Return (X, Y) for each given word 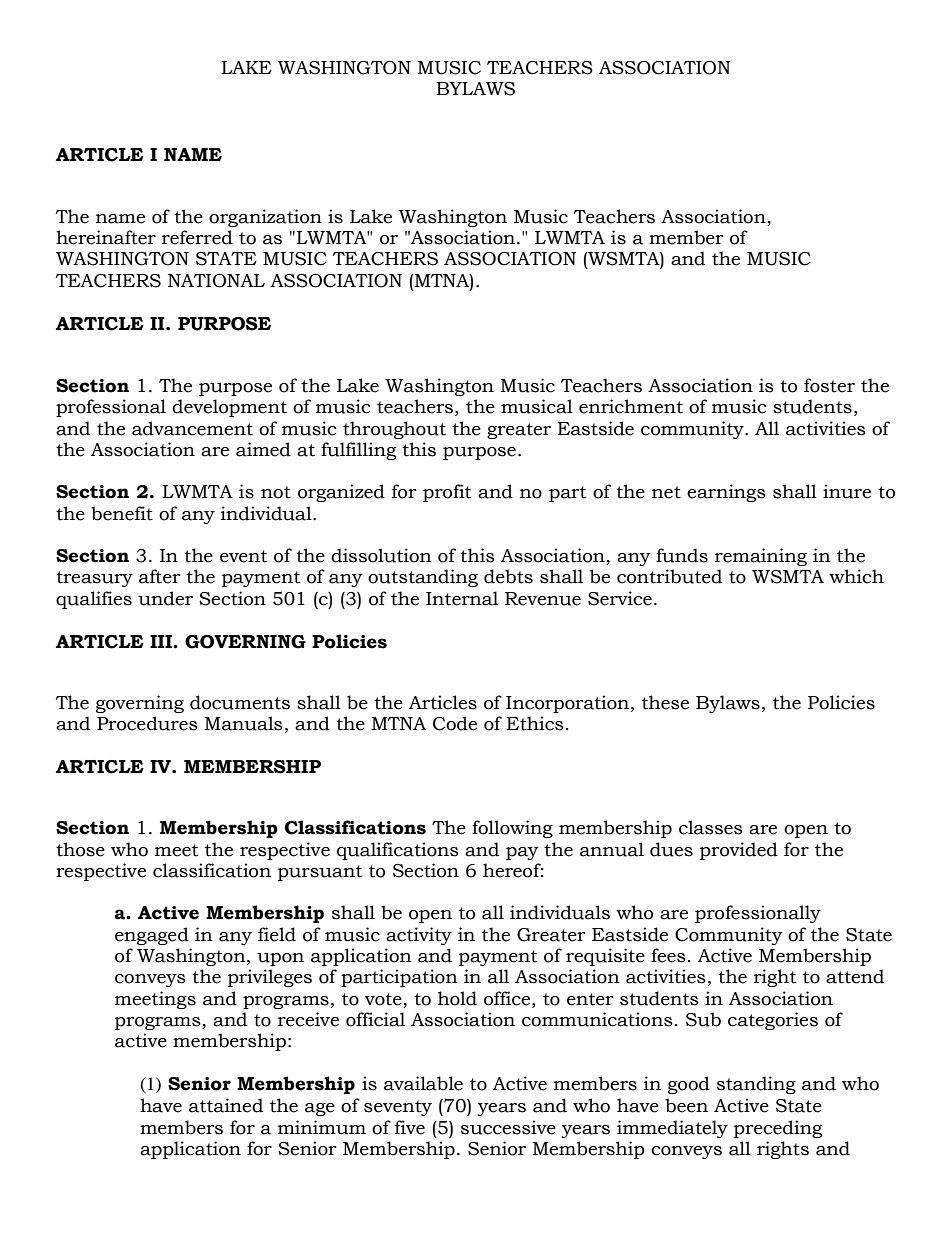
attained (226, 1105)
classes (711, 827)
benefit (122, 513)
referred (197, 237)
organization (265, 218)
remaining (761, 557)
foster (829, 385)
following (512, 829)
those (80, 849)
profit (447, 493)
